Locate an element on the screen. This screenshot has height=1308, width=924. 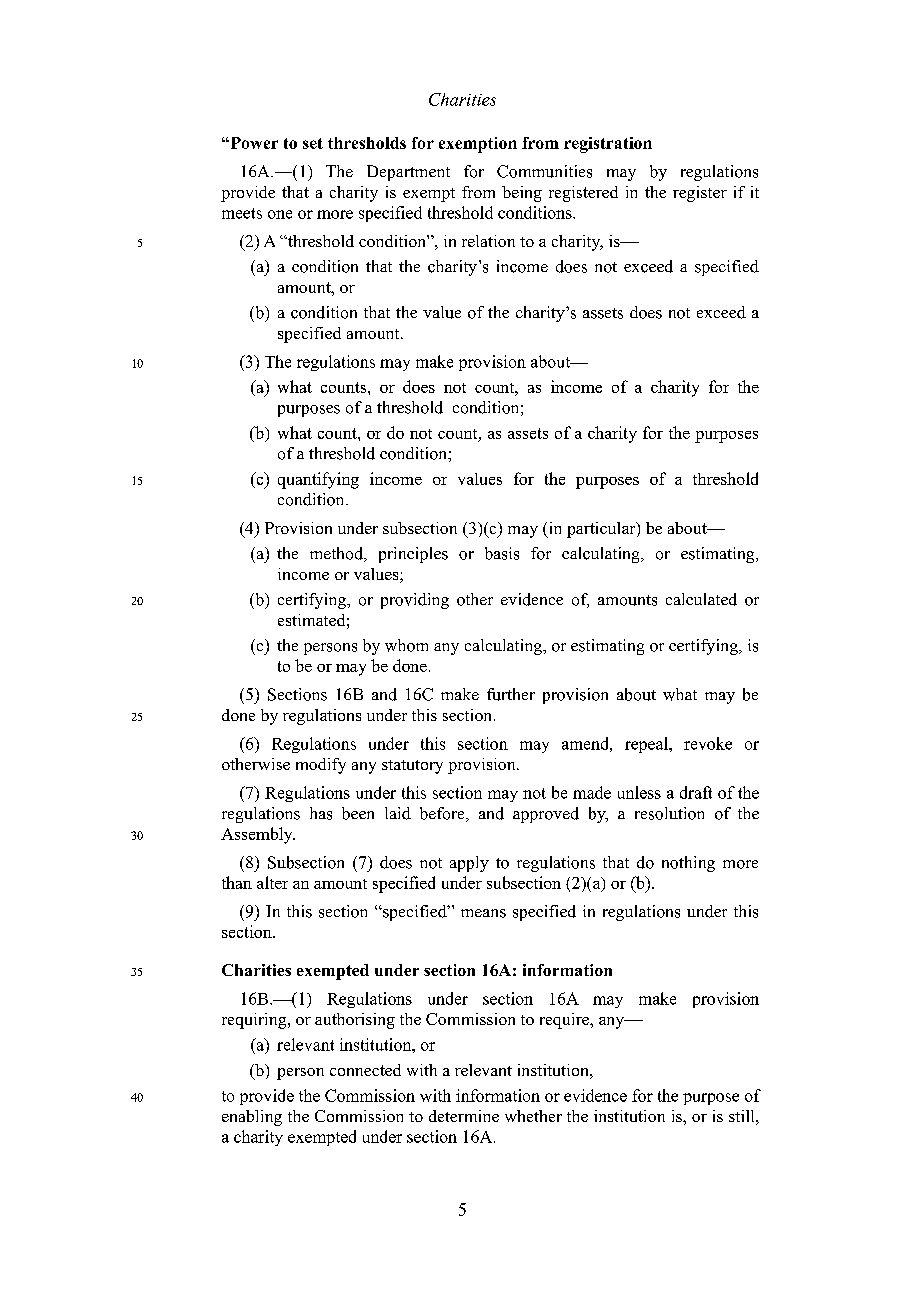
providing is located at coordinates (415, 601).
